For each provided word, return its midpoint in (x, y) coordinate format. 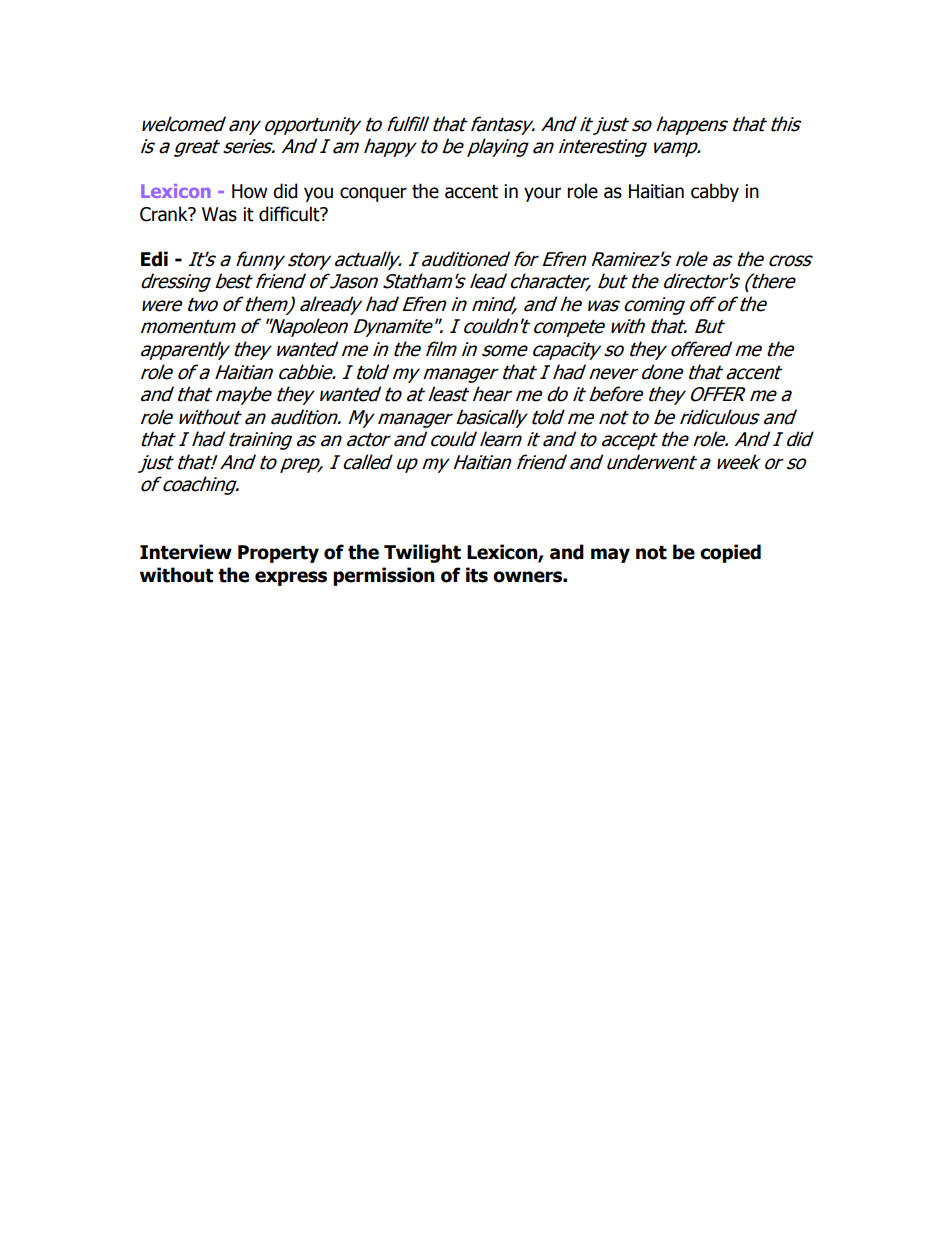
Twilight (422, 553)
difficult (290, 214)
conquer (373, 194)
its (477, 575)
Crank (165, 214)
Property (278, 554)
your (542, 194)
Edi (154, 259)
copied (730, 553)
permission (384, 576)
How (249, 191)
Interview (186, 552)
